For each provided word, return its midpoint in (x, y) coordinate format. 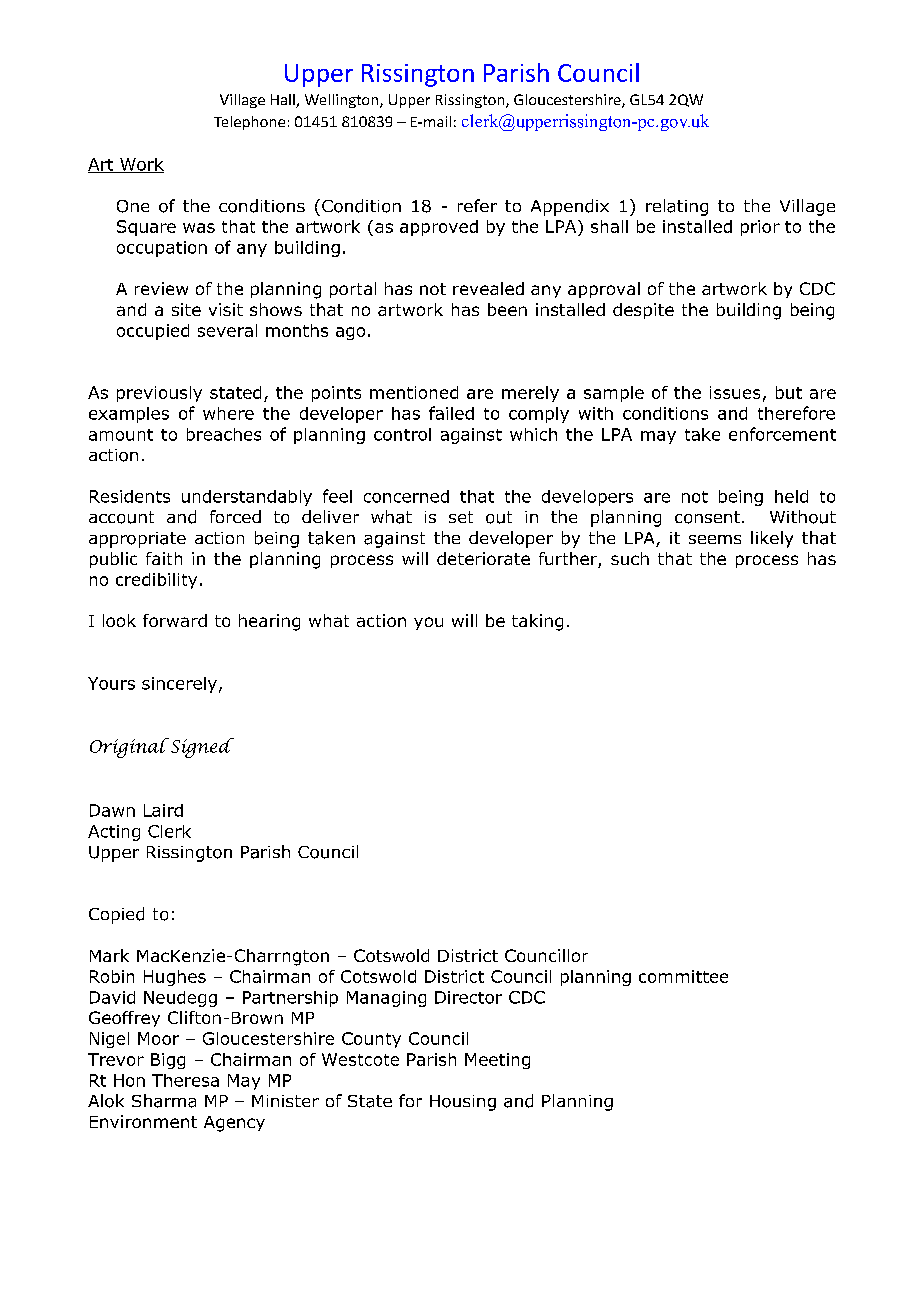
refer (477, 205)
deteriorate (483, 558)
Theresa (185, 1080)
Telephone (249, 123)
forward (175, 620)
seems (715, 539)
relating (677, 207)
